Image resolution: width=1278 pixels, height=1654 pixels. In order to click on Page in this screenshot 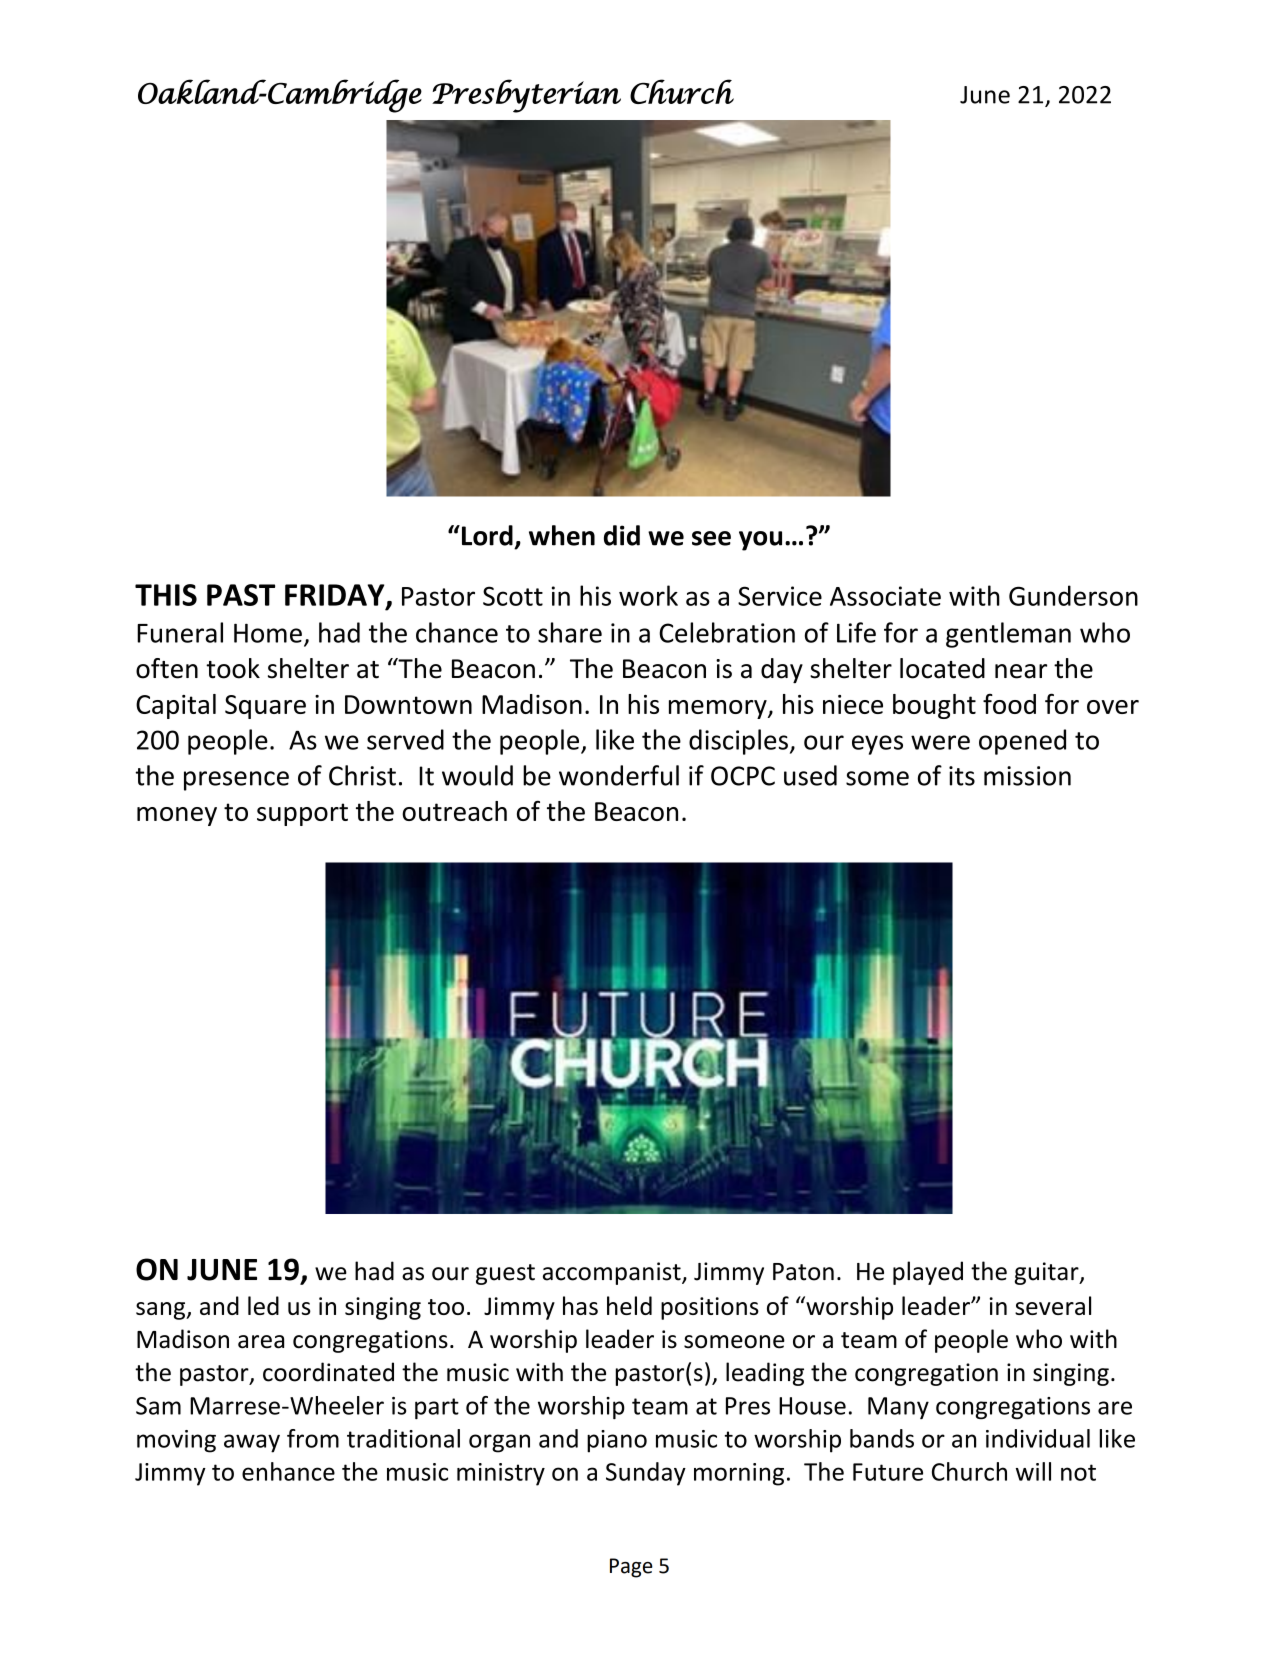, I will do `click(631, 1568)`.
